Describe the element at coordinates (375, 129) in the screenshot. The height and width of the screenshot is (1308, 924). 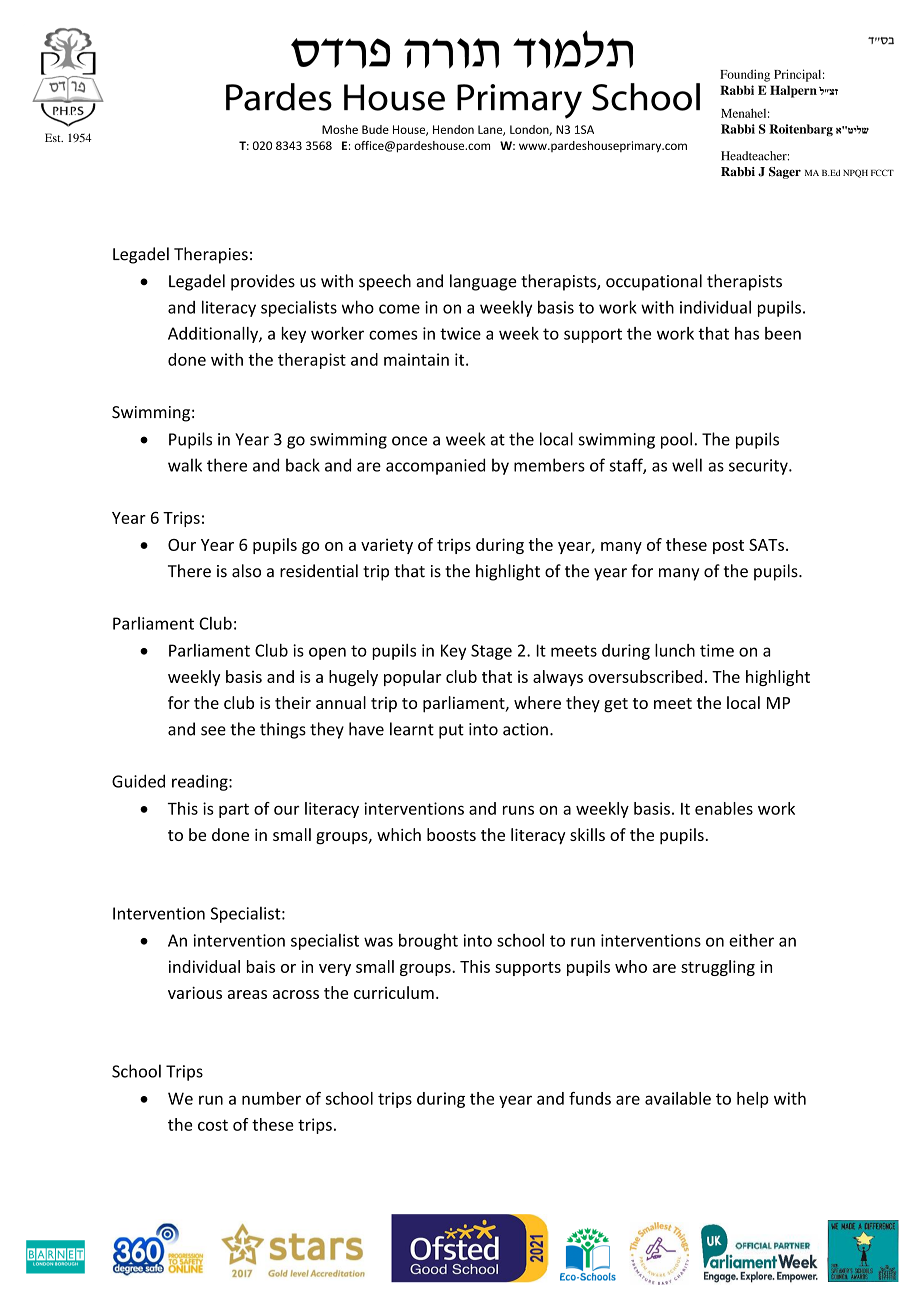
I see `Bude` at that location.
